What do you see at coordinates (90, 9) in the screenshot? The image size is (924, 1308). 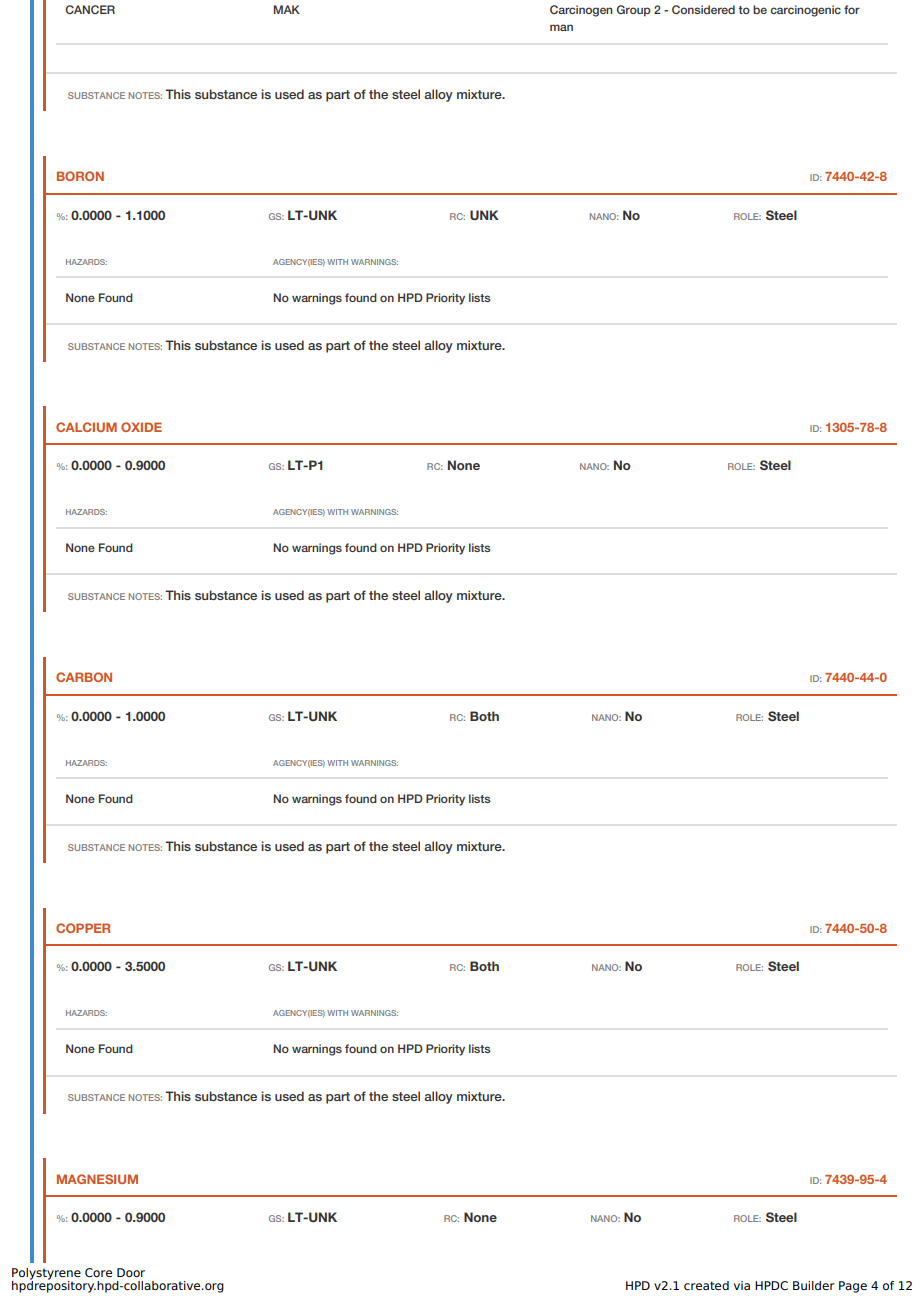 I see `CANCER` at bounding box center [90, 9].
